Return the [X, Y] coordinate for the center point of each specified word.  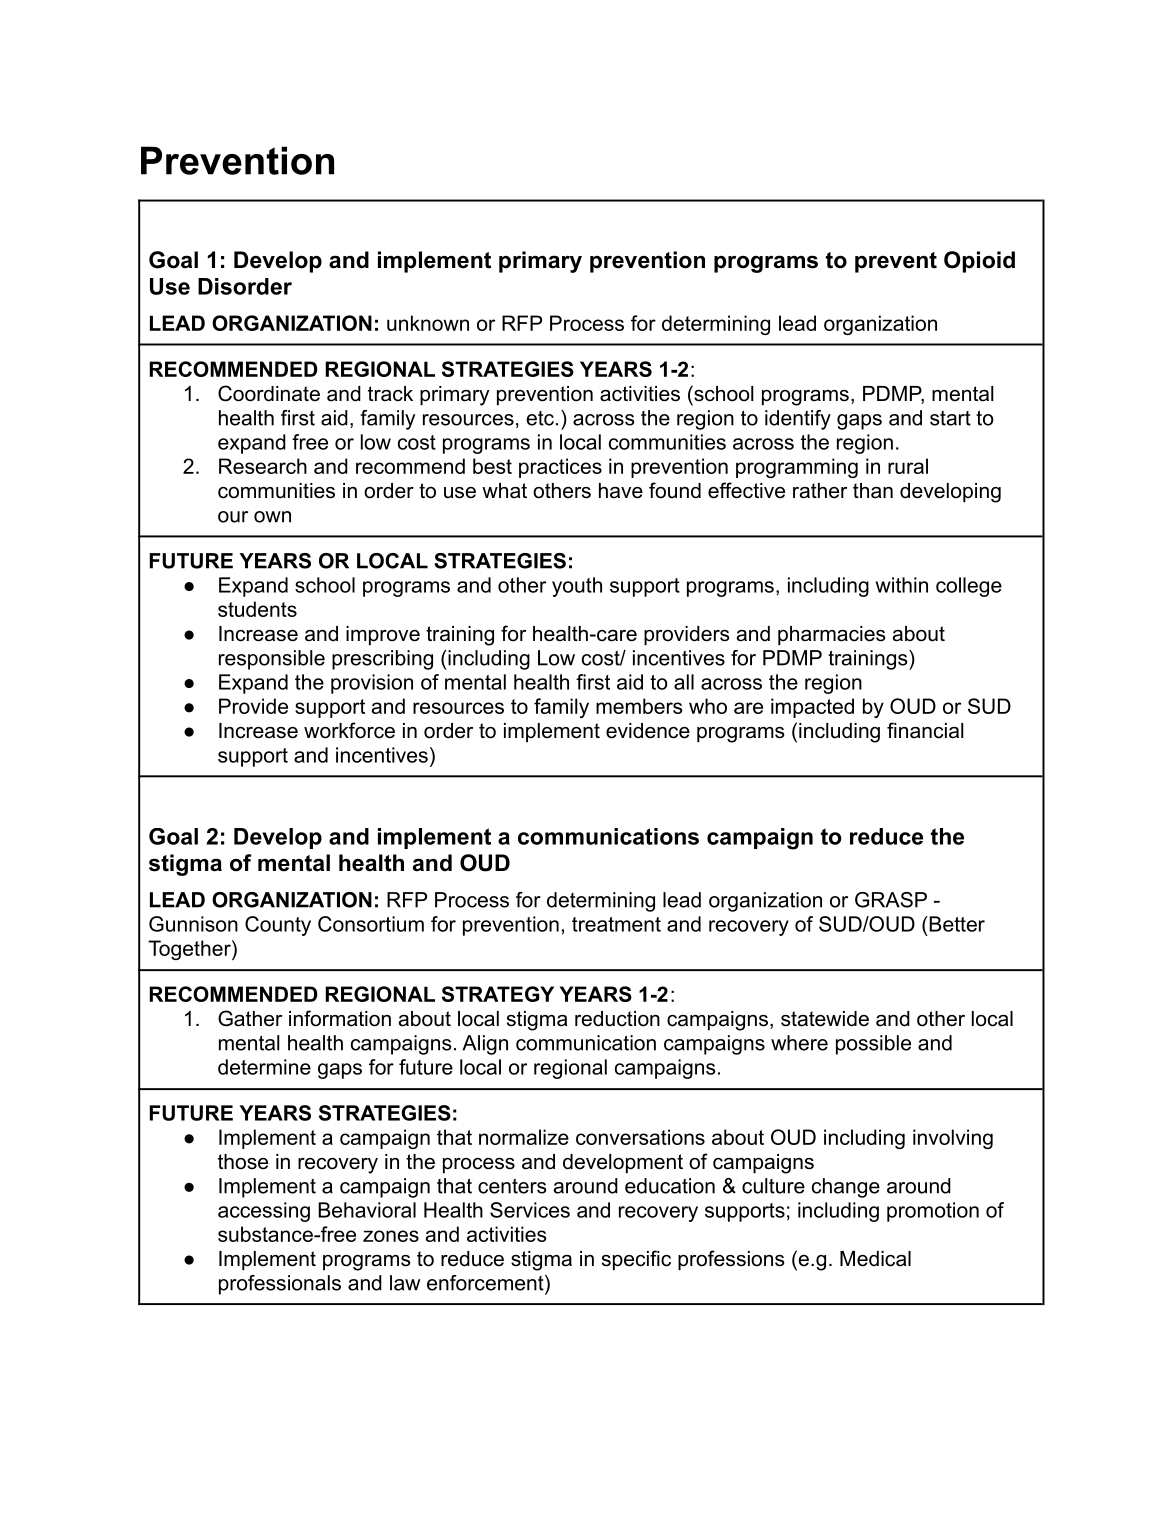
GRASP [891, 900]
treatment [616, 924]
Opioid [979, 262]
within [902, 585]
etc [540, 418]
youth [577, 587]
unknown [428, 323]
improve [383, 635]
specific [636, 1260]
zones [391, 1236]
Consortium [371, 924]
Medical [875, 1259]
